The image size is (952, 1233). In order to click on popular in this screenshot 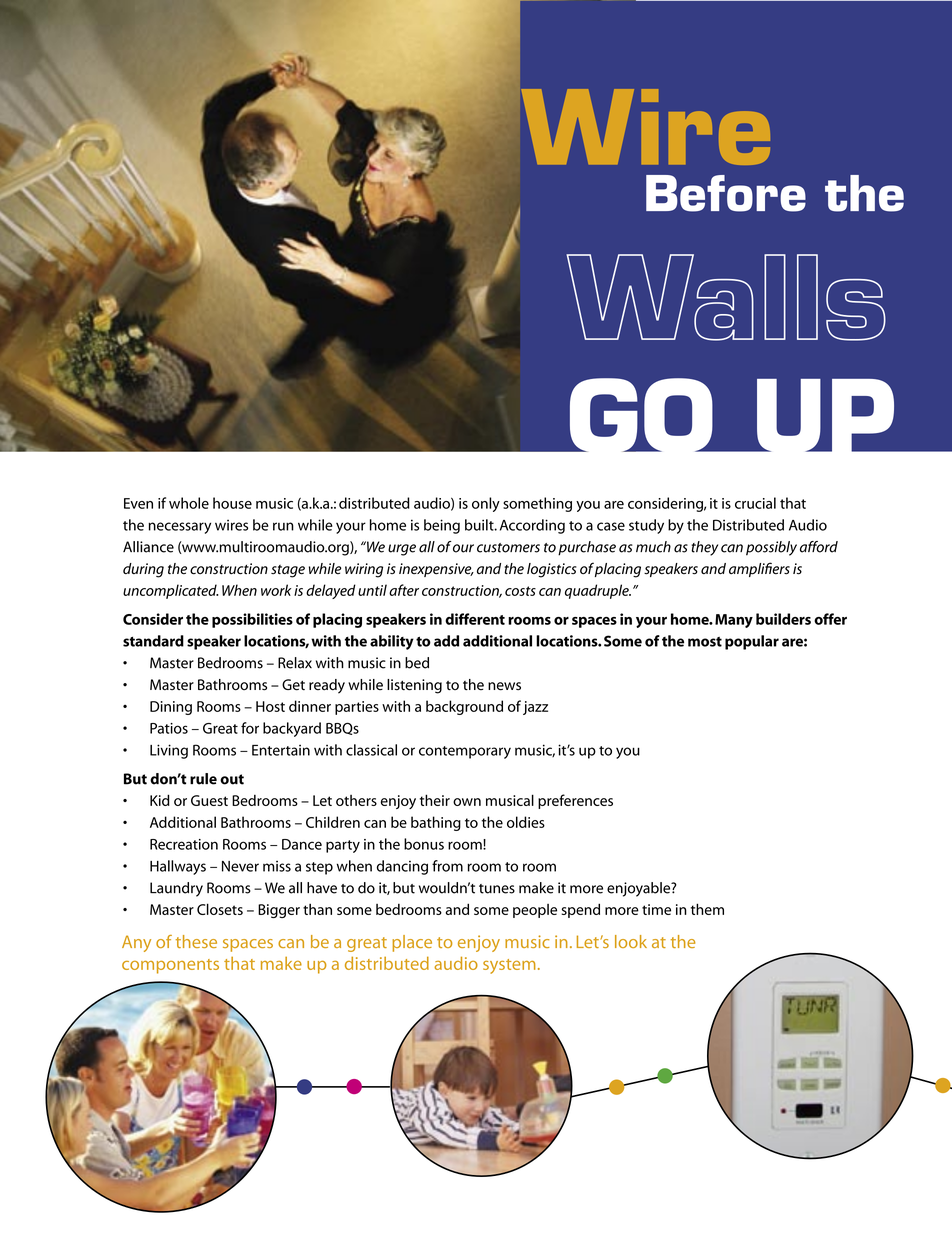, I will do `click(752, 642)`.
